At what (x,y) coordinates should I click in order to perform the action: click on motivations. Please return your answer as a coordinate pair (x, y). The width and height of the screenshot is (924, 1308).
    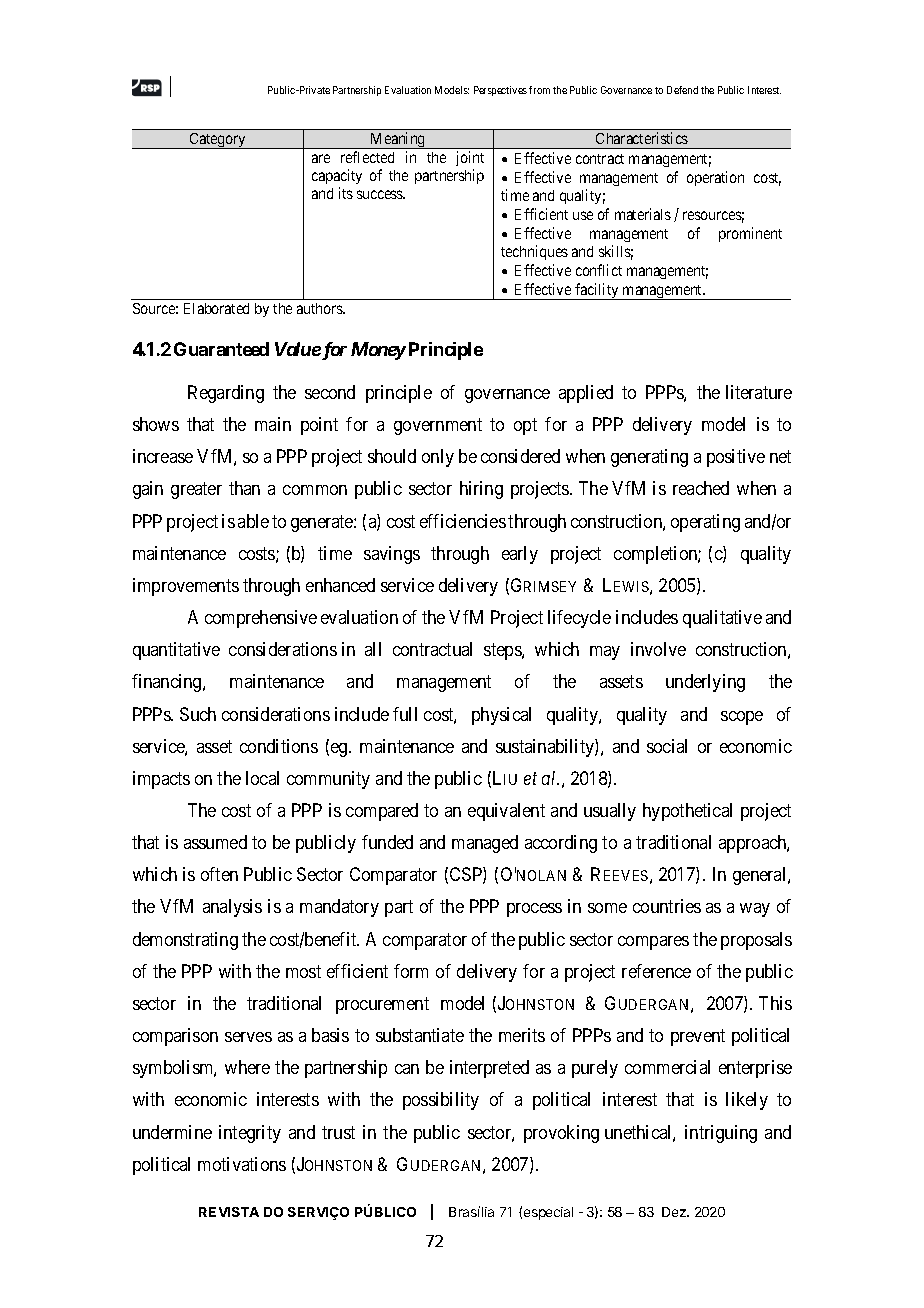
    Looking at the image, I should click on (242, 1164).
